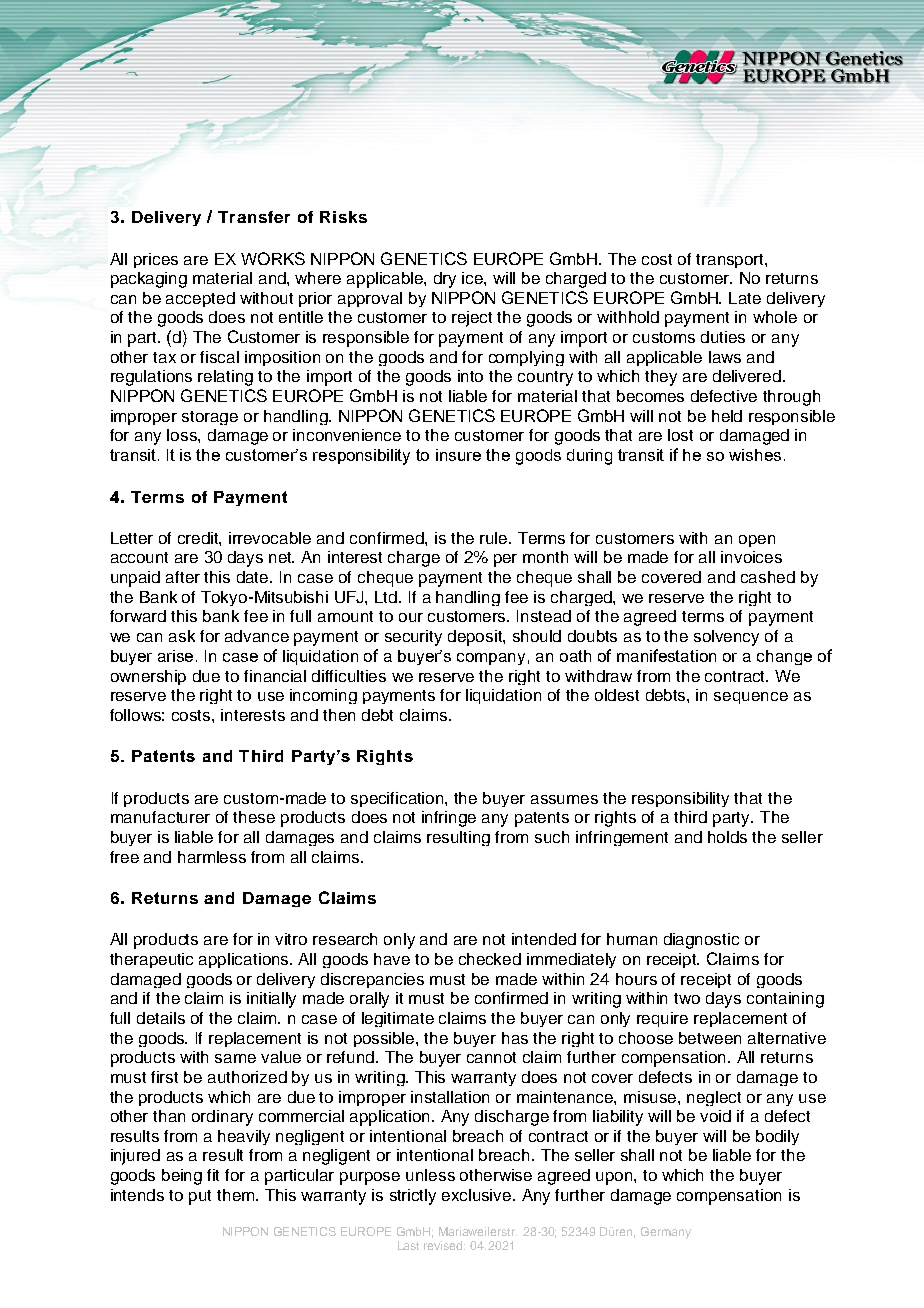  I want to click on two, so click(687, 998).
